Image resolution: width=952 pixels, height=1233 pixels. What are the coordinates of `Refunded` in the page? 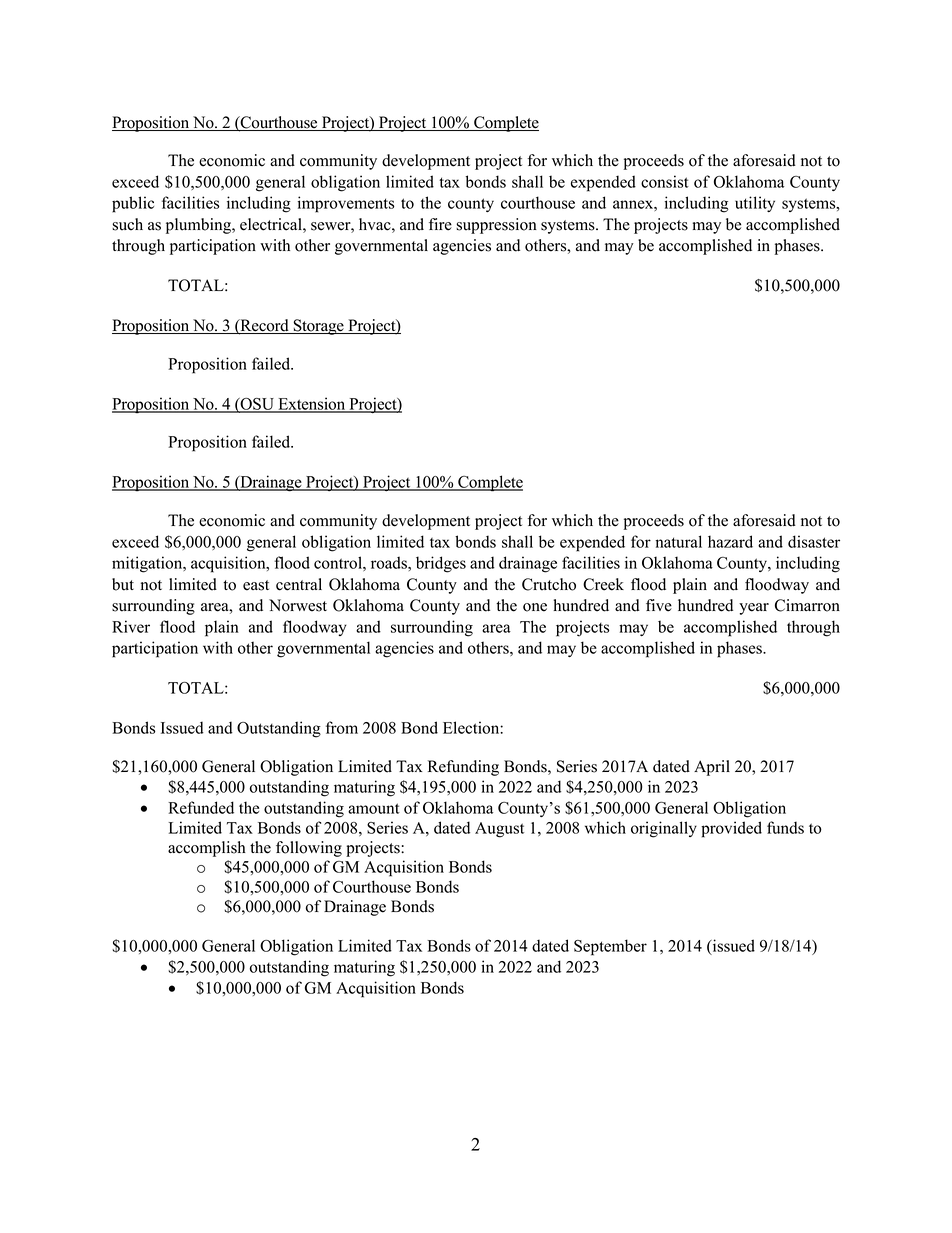 It's located at (201, 807).
